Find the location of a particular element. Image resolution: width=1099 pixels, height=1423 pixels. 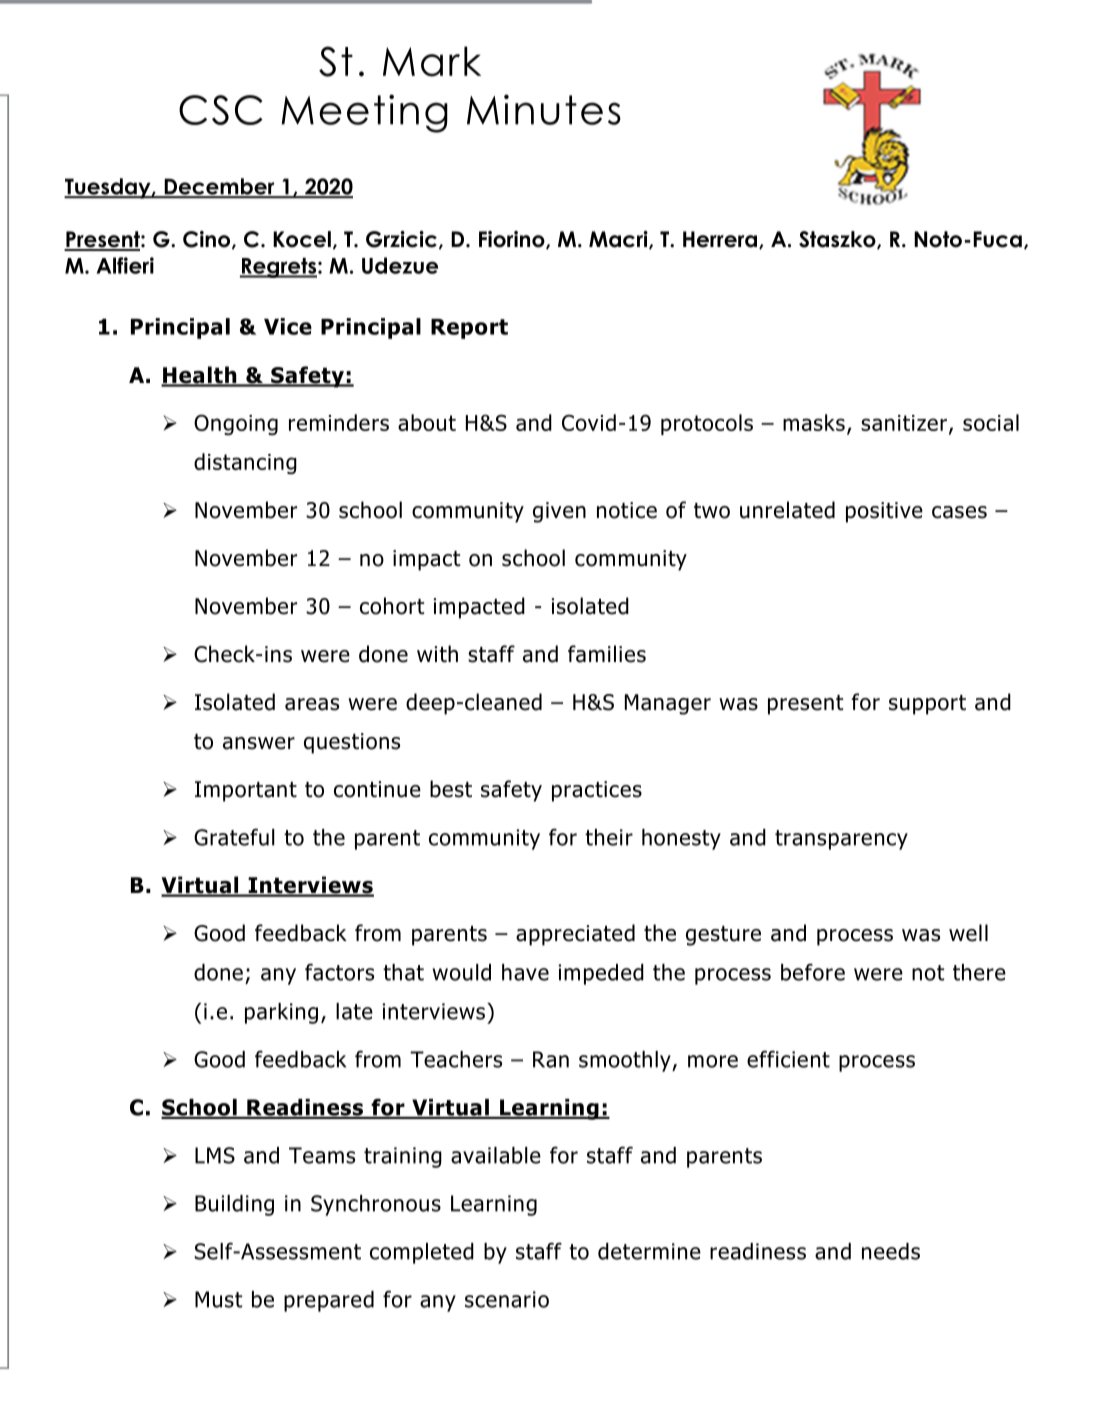

given is located at coordinates (559, 512).
